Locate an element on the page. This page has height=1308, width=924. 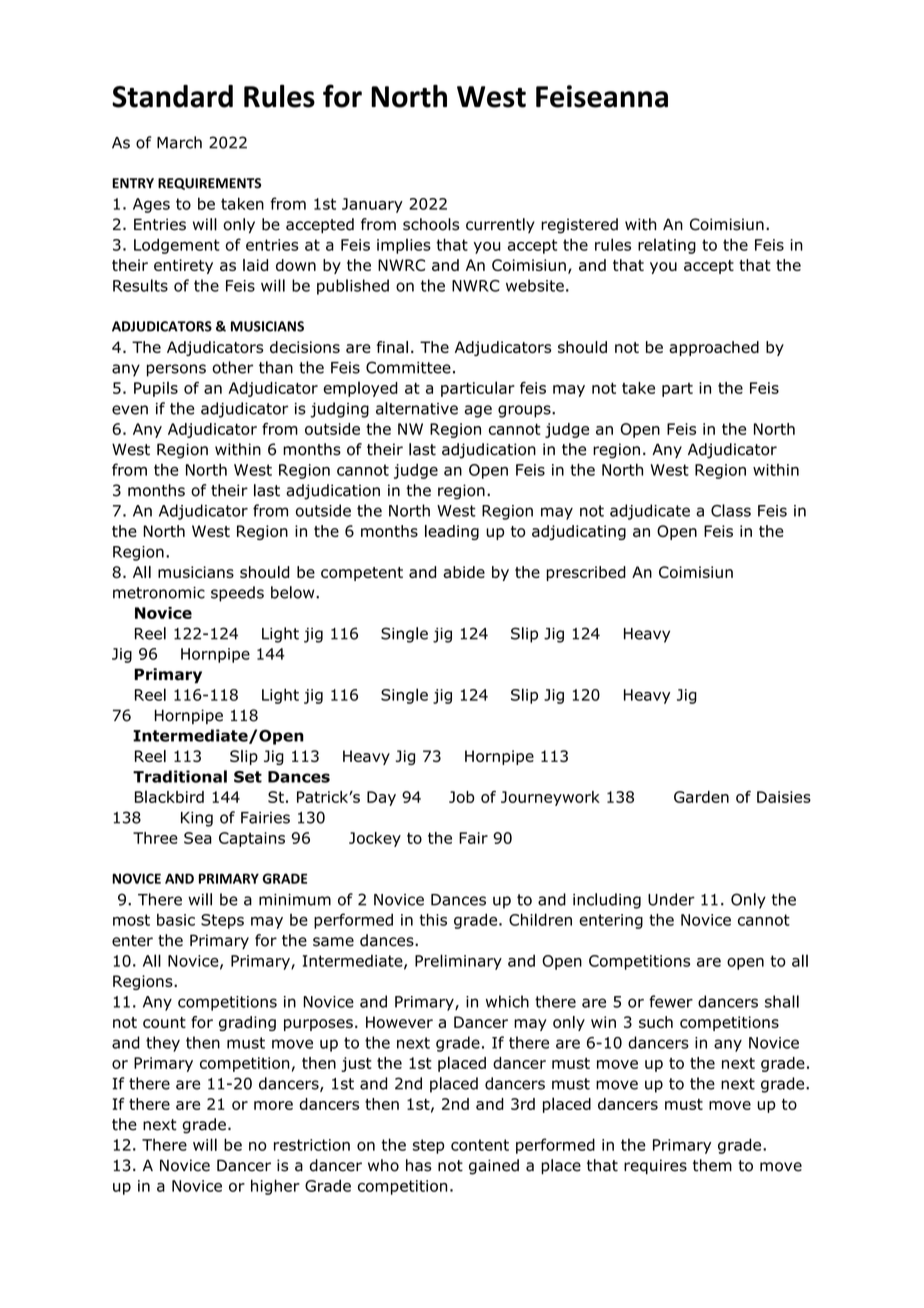
content is located at coordinates (480, 1145).
